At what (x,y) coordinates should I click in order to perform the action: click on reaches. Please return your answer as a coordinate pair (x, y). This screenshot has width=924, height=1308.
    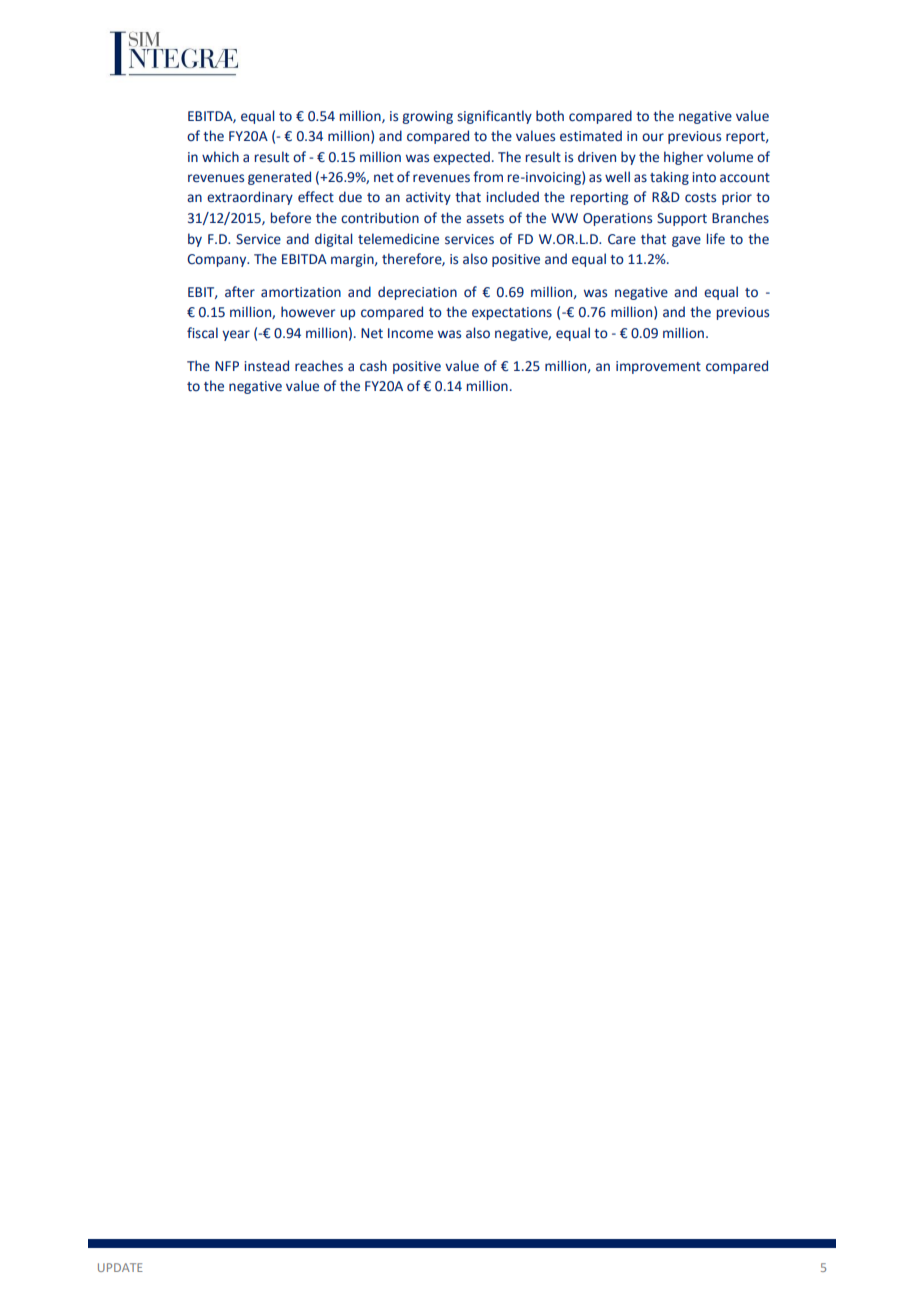
    Looking at the image, I should click on (319, 366).
